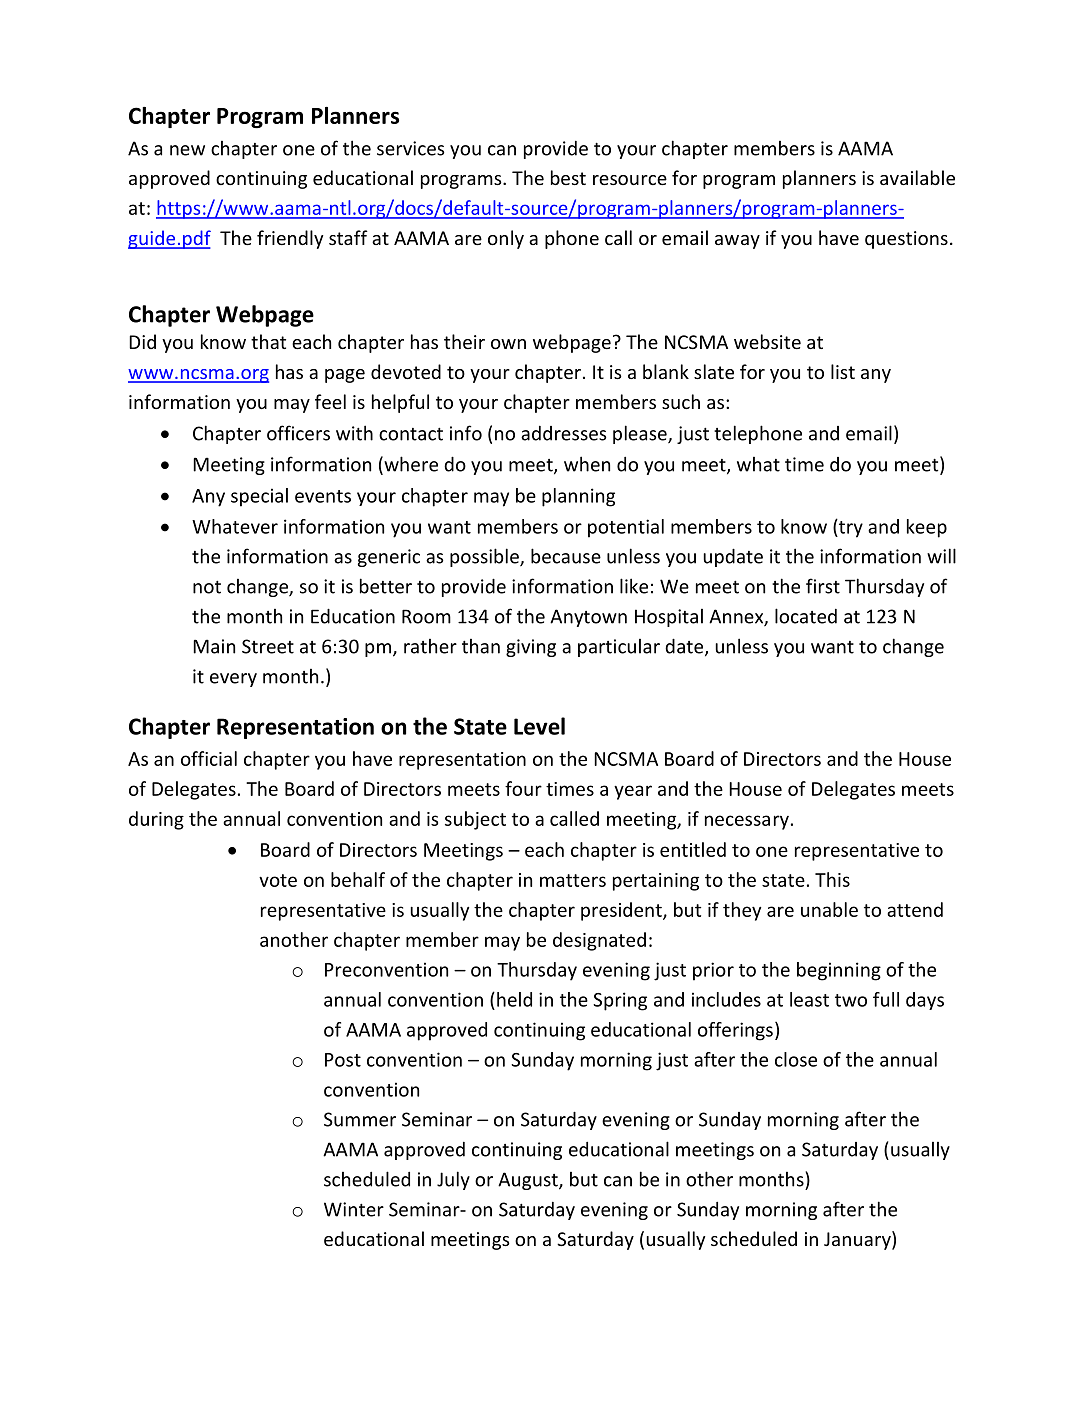  I want to click on planning, so click(578, 497).
